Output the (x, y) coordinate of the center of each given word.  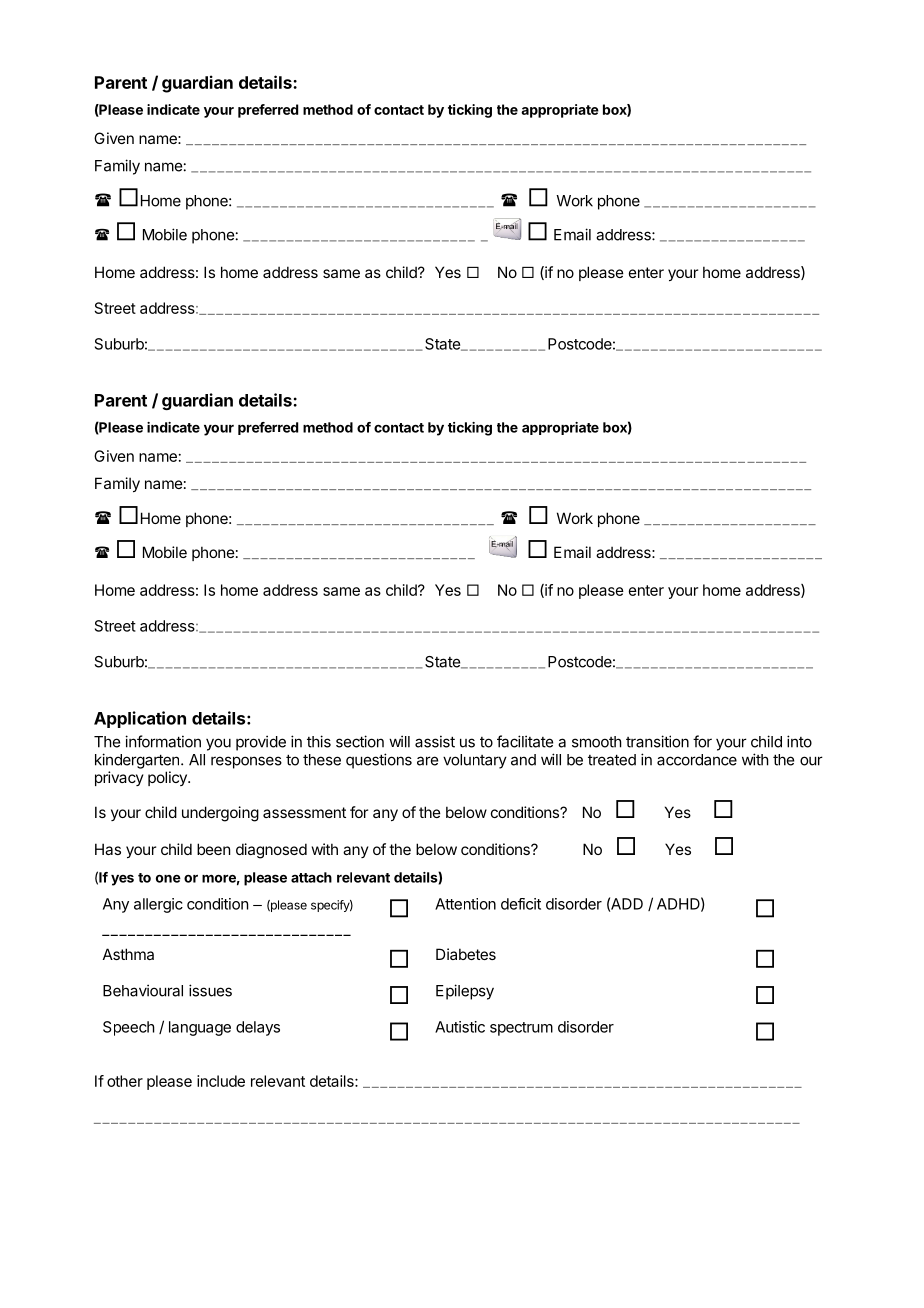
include (221, 1081)
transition (657, 741)
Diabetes (466, 954)
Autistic (460, 1027)
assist (435, 741)
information (163, 741)
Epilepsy (465, 992)
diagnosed (271, 851)
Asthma (128, 954)
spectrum (521, 1029)
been (213, 849)
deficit (521, 904)
